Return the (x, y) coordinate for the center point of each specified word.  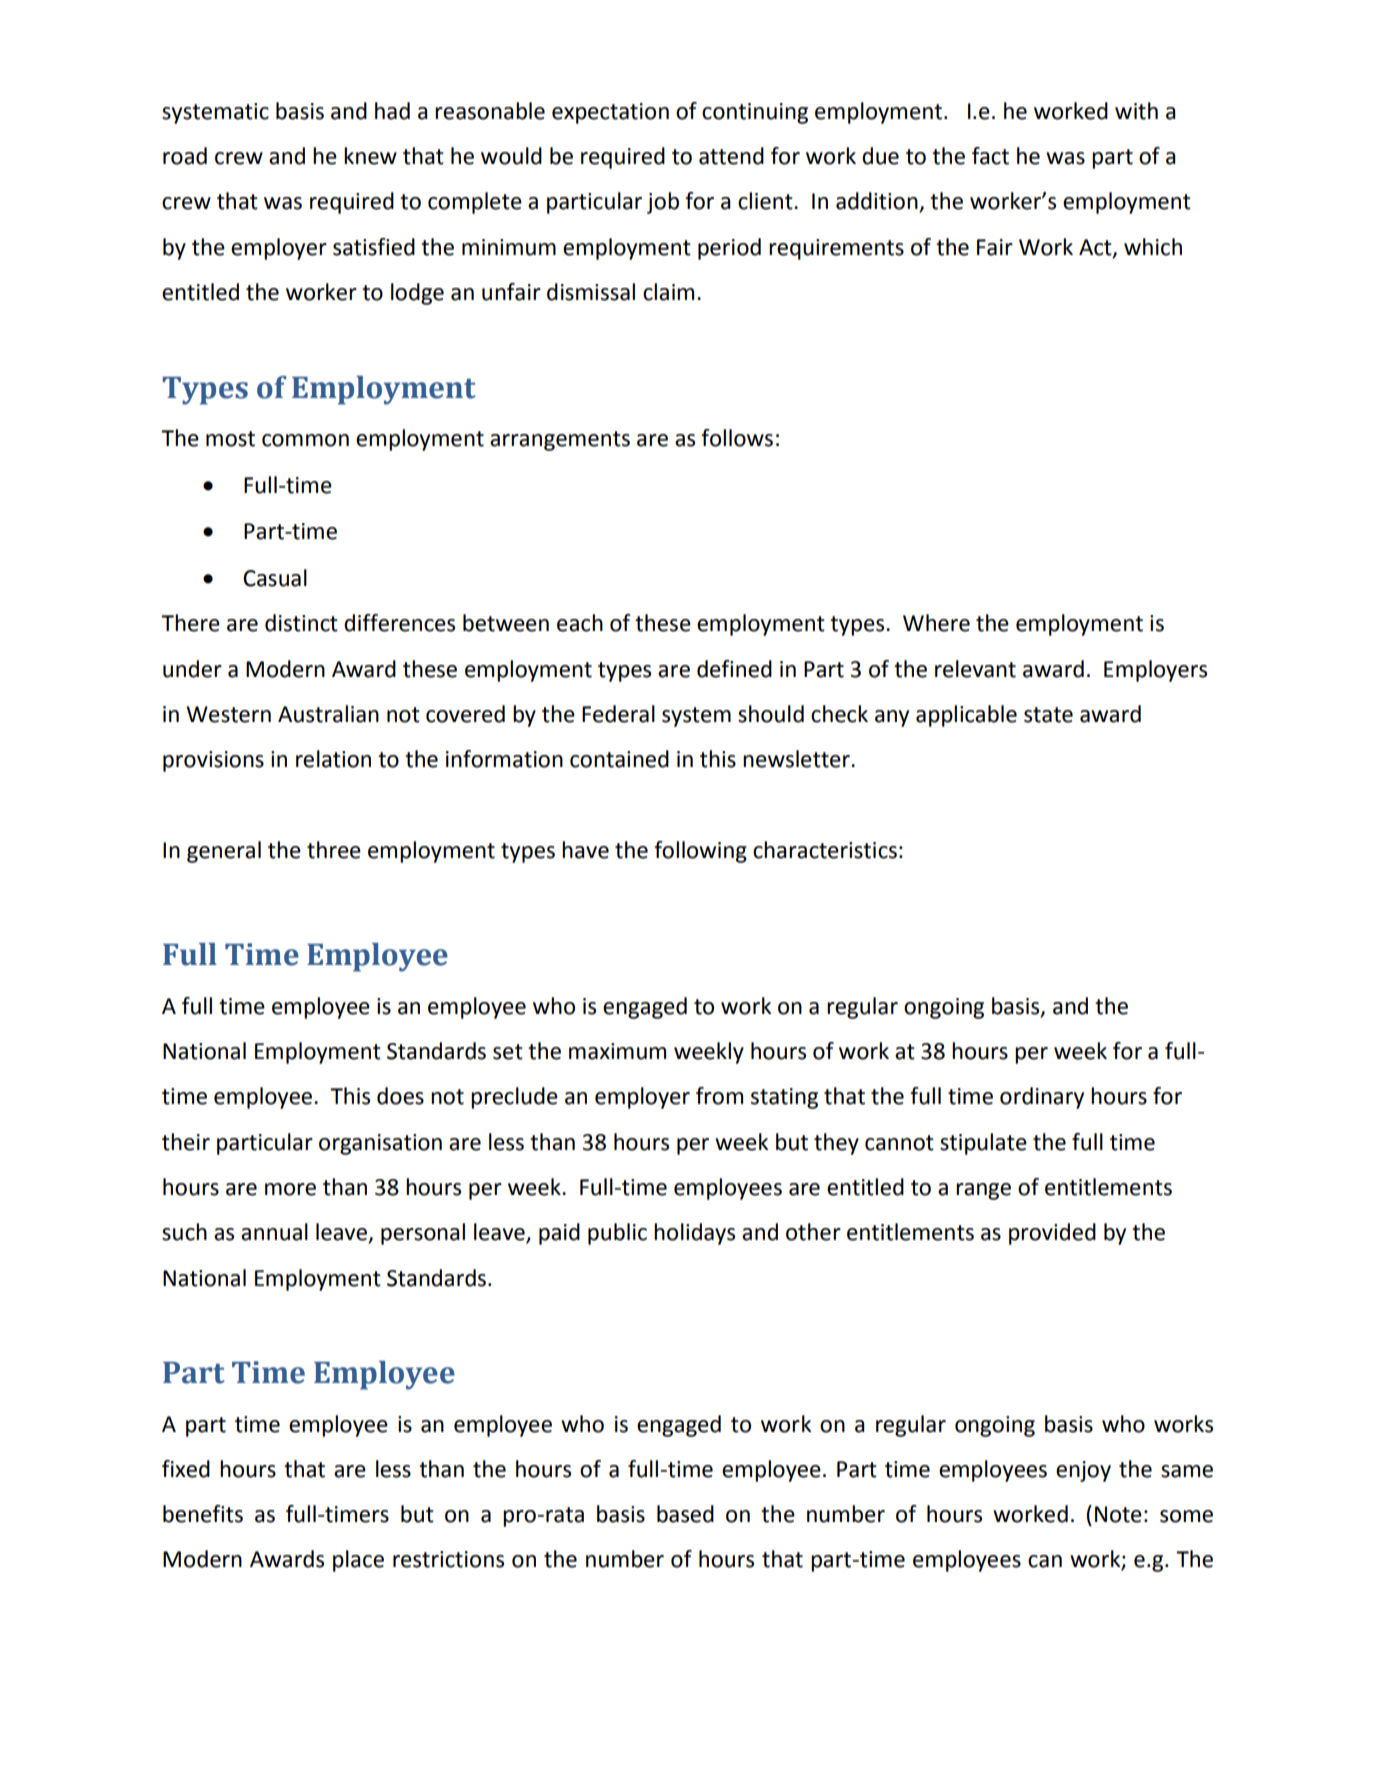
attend (731, 156)
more (290, 1189)
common (305, 440)
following (700, 852)
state (1048, 715)
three (334, 850)
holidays (694, 1234)
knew (370, 156)
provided (1052, 1234)
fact (990, 156)
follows (737, 438)
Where (936, 623)
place (358, 1561)
